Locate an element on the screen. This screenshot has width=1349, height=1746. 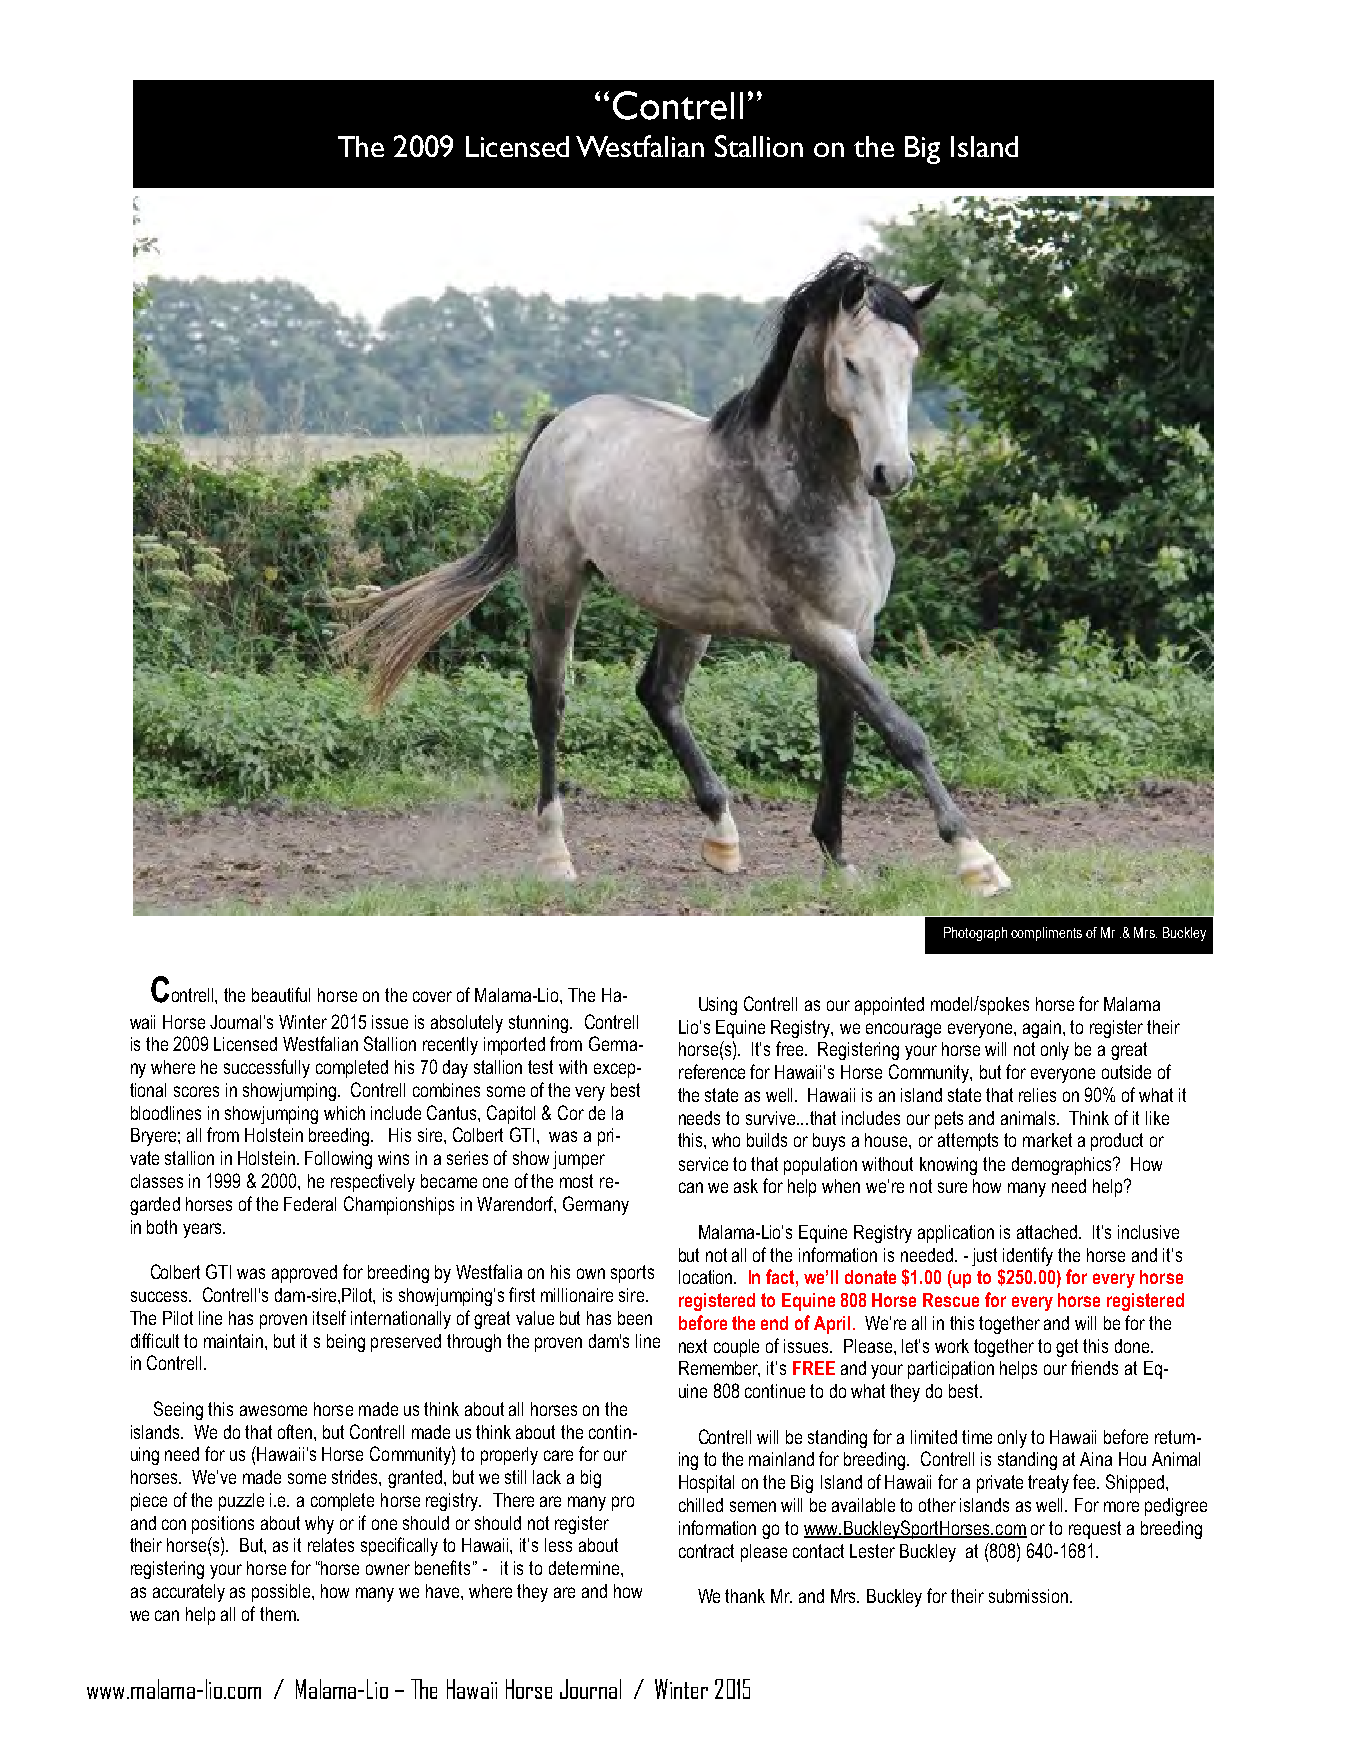
submission is located at coordinates (1030, 1596).
